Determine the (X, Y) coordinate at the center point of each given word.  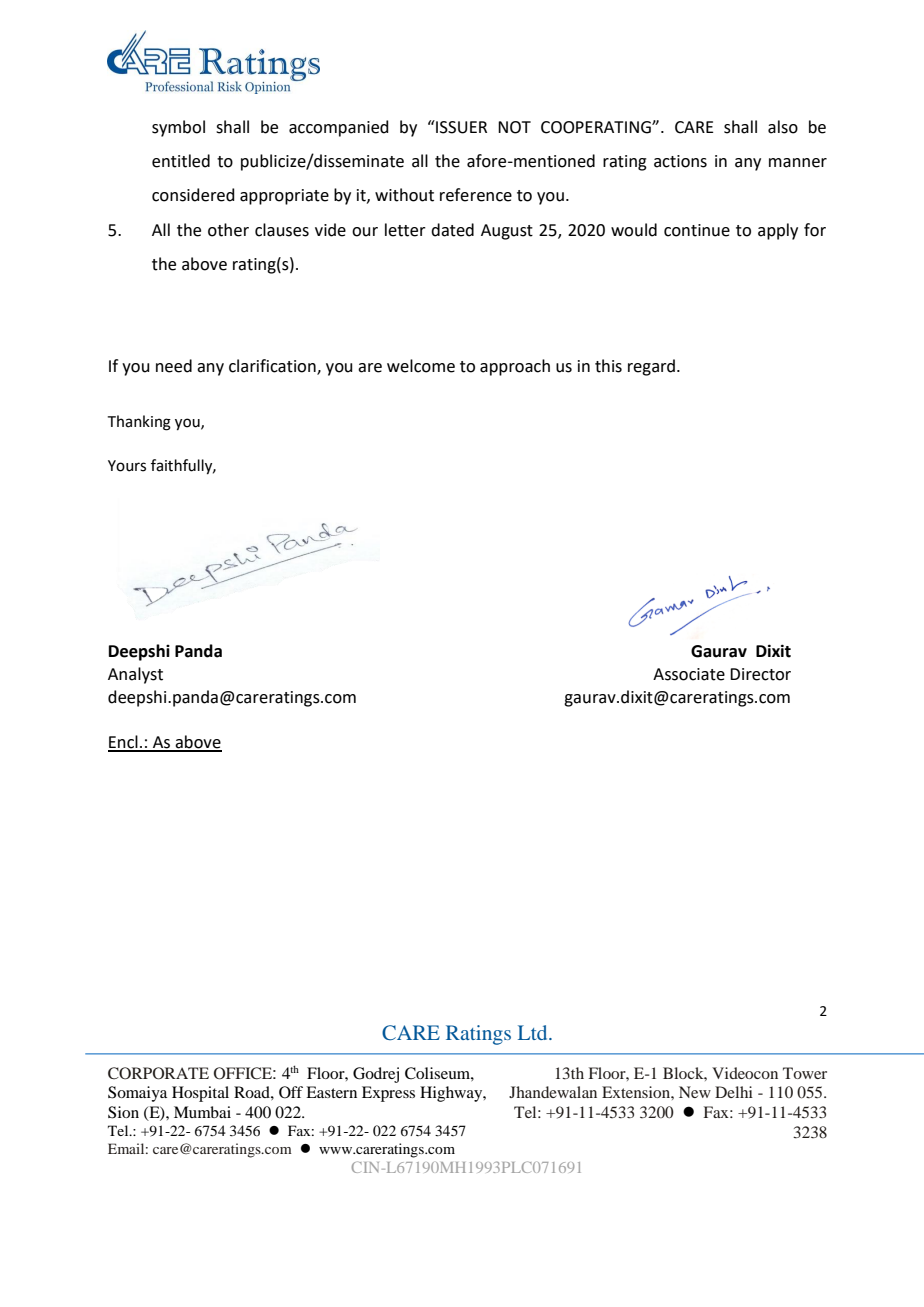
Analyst (135, 675)
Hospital (200, 1094)
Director (760, 674)
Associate (689, 674)
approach (515, 367)
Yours (127, 466)
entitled (181, 161)
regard (651, 367)
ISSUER (460, 127)
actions (680, 161)
